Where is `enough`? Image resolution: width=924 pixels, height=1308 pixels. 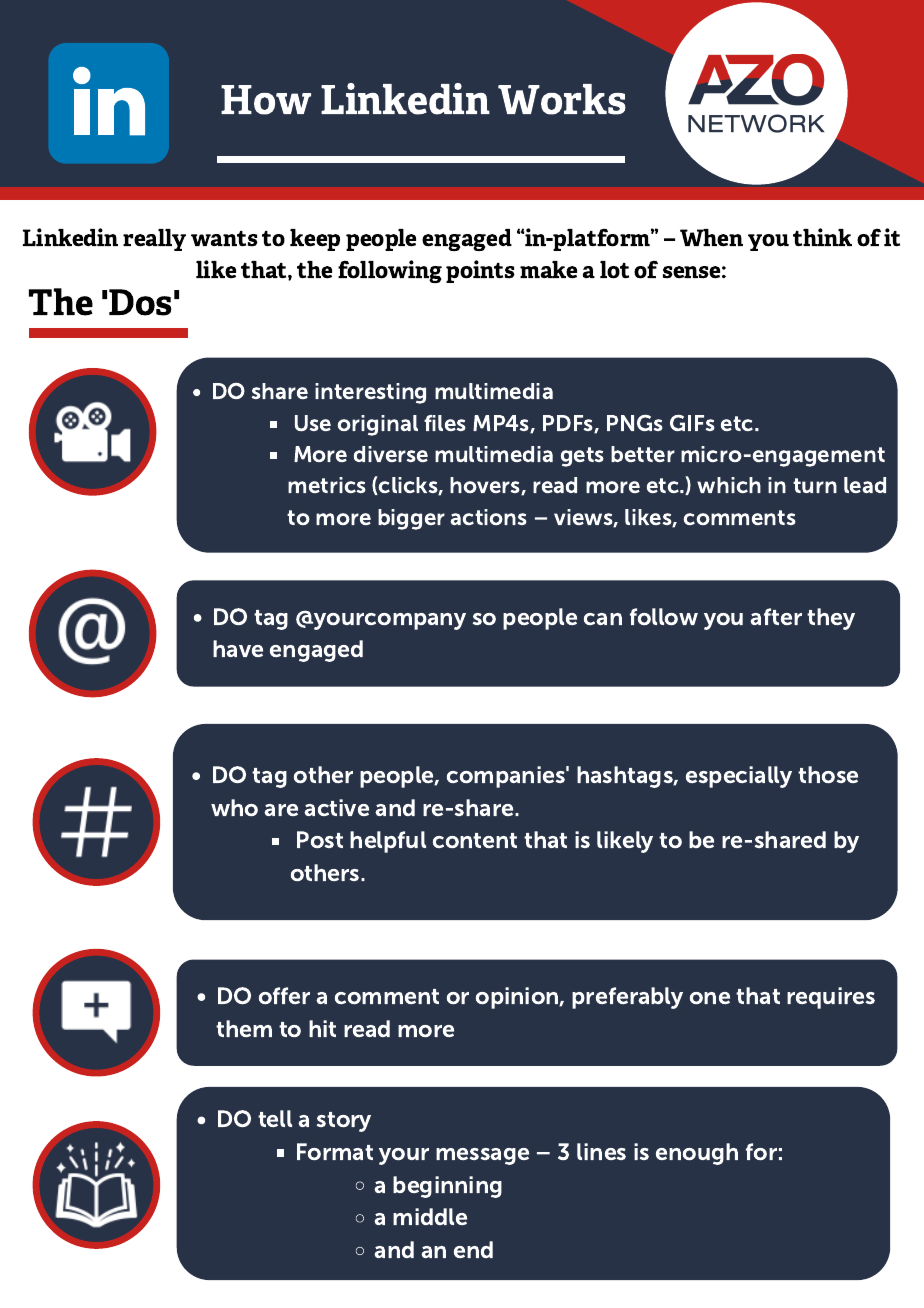 enough is located at coordinates (697, 1154).
